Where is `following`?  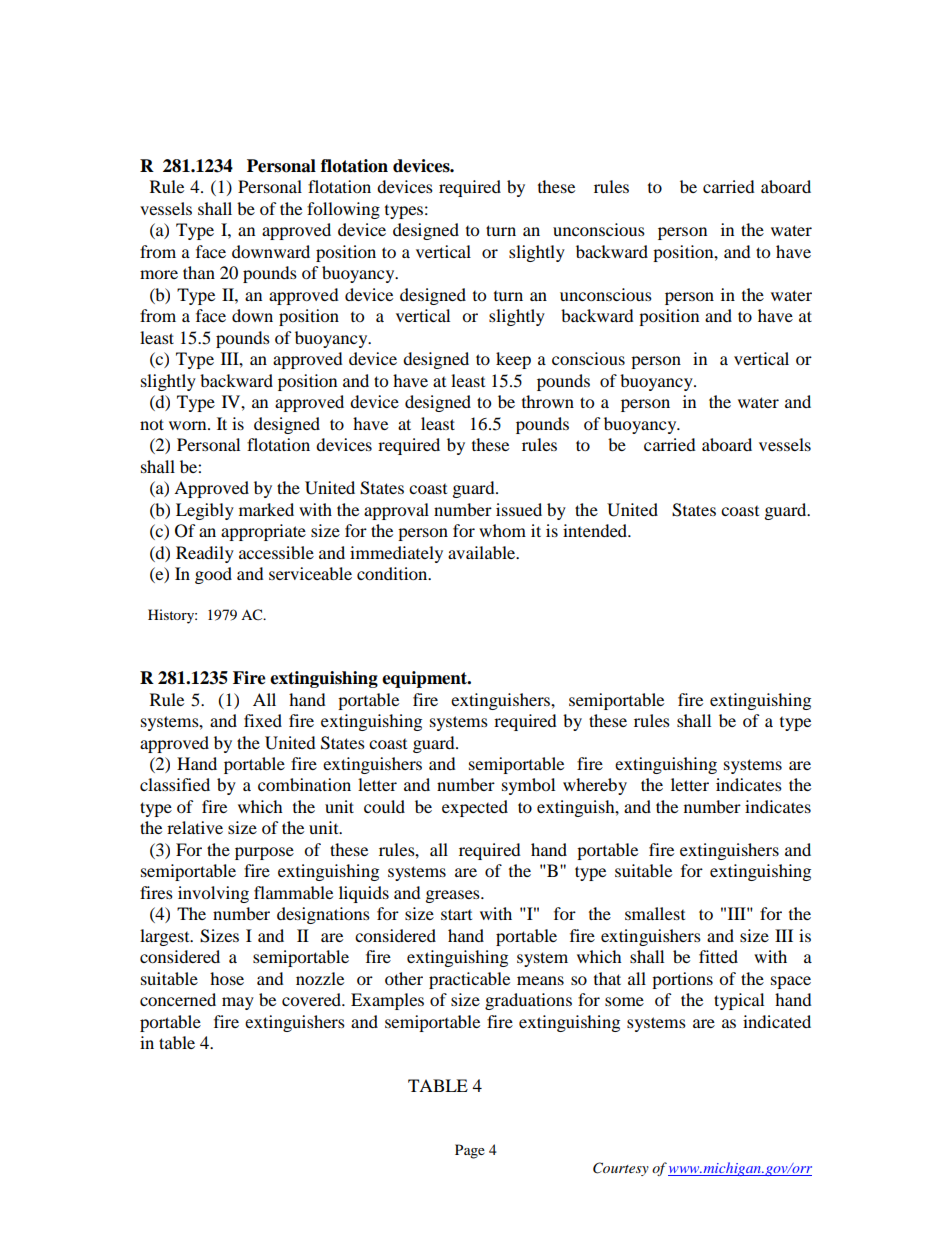
following is located at coordinates (343, 210).
